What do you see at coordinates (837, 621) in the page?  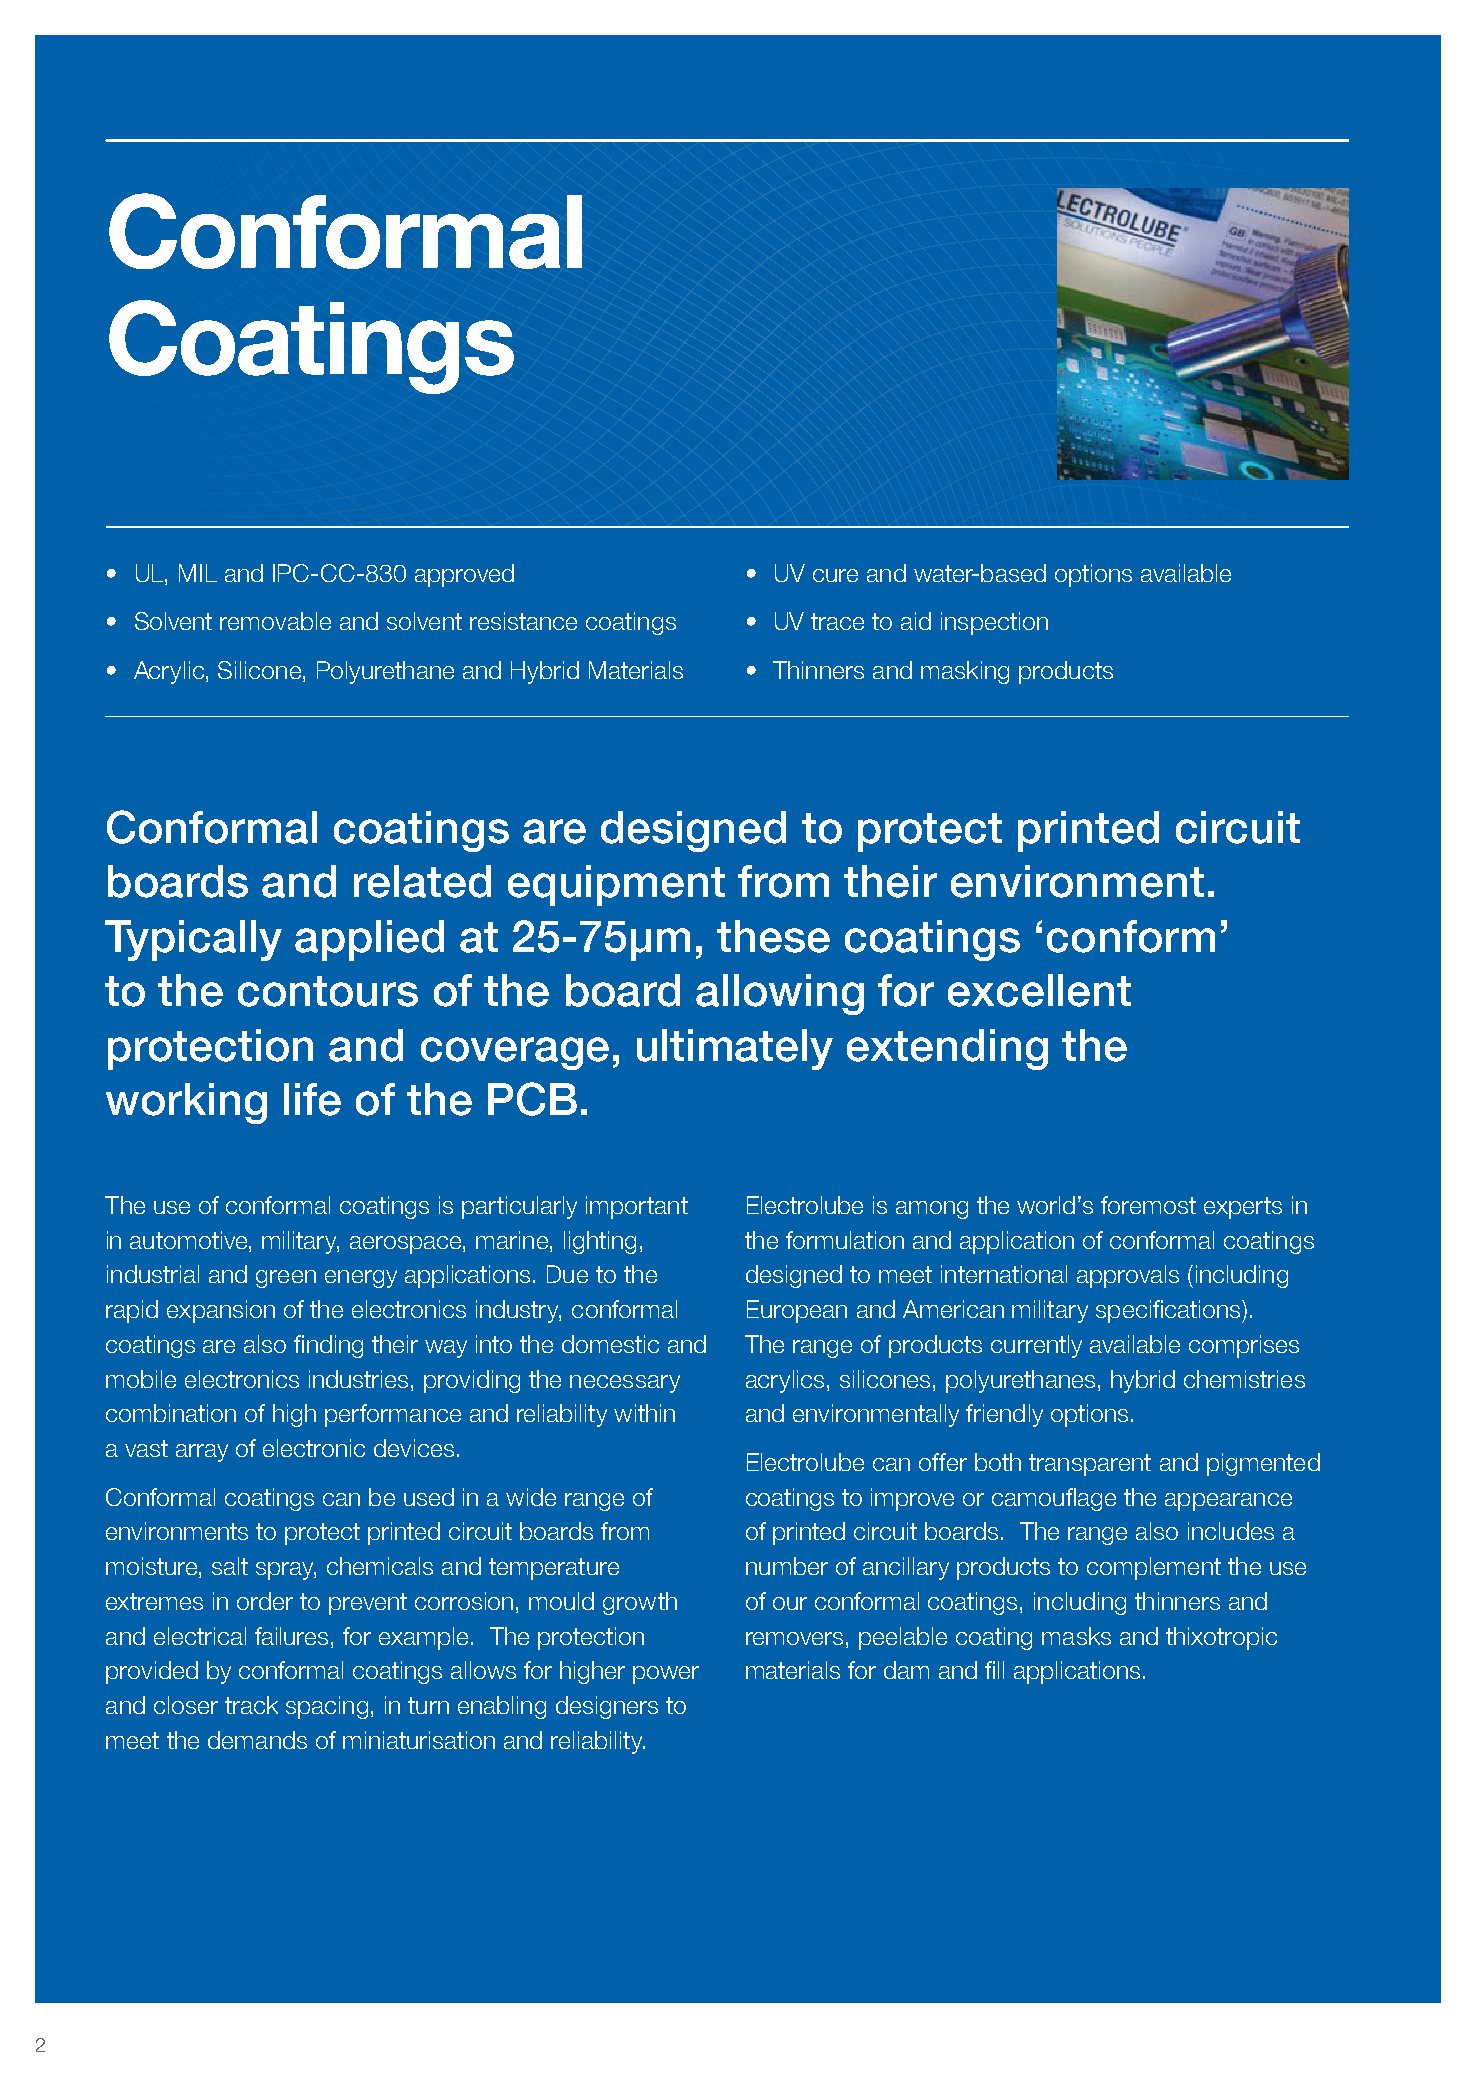 I see `trace` at bounding box center [837, 621].
